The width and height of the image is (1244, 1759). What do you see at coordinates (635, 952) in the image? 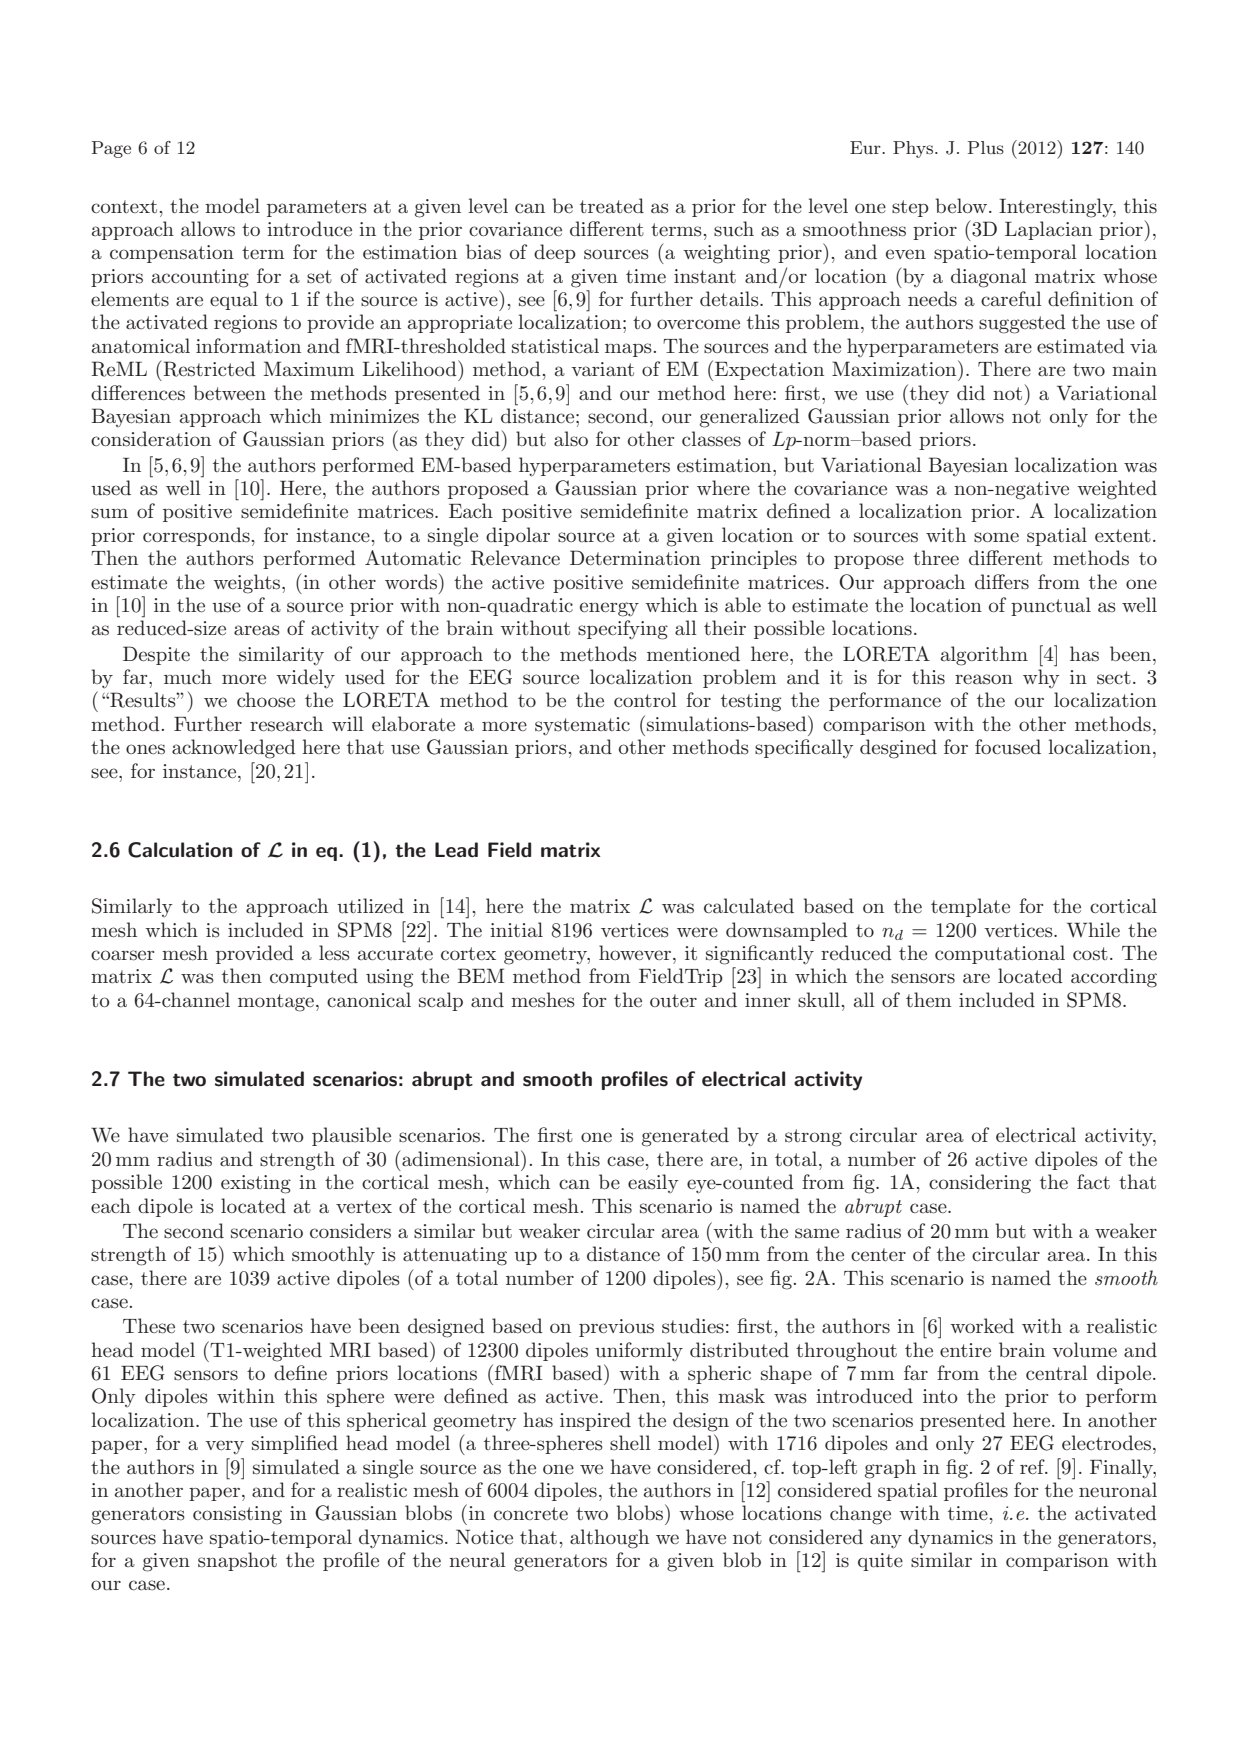
I see `however` at bounding box center [635, 952].
